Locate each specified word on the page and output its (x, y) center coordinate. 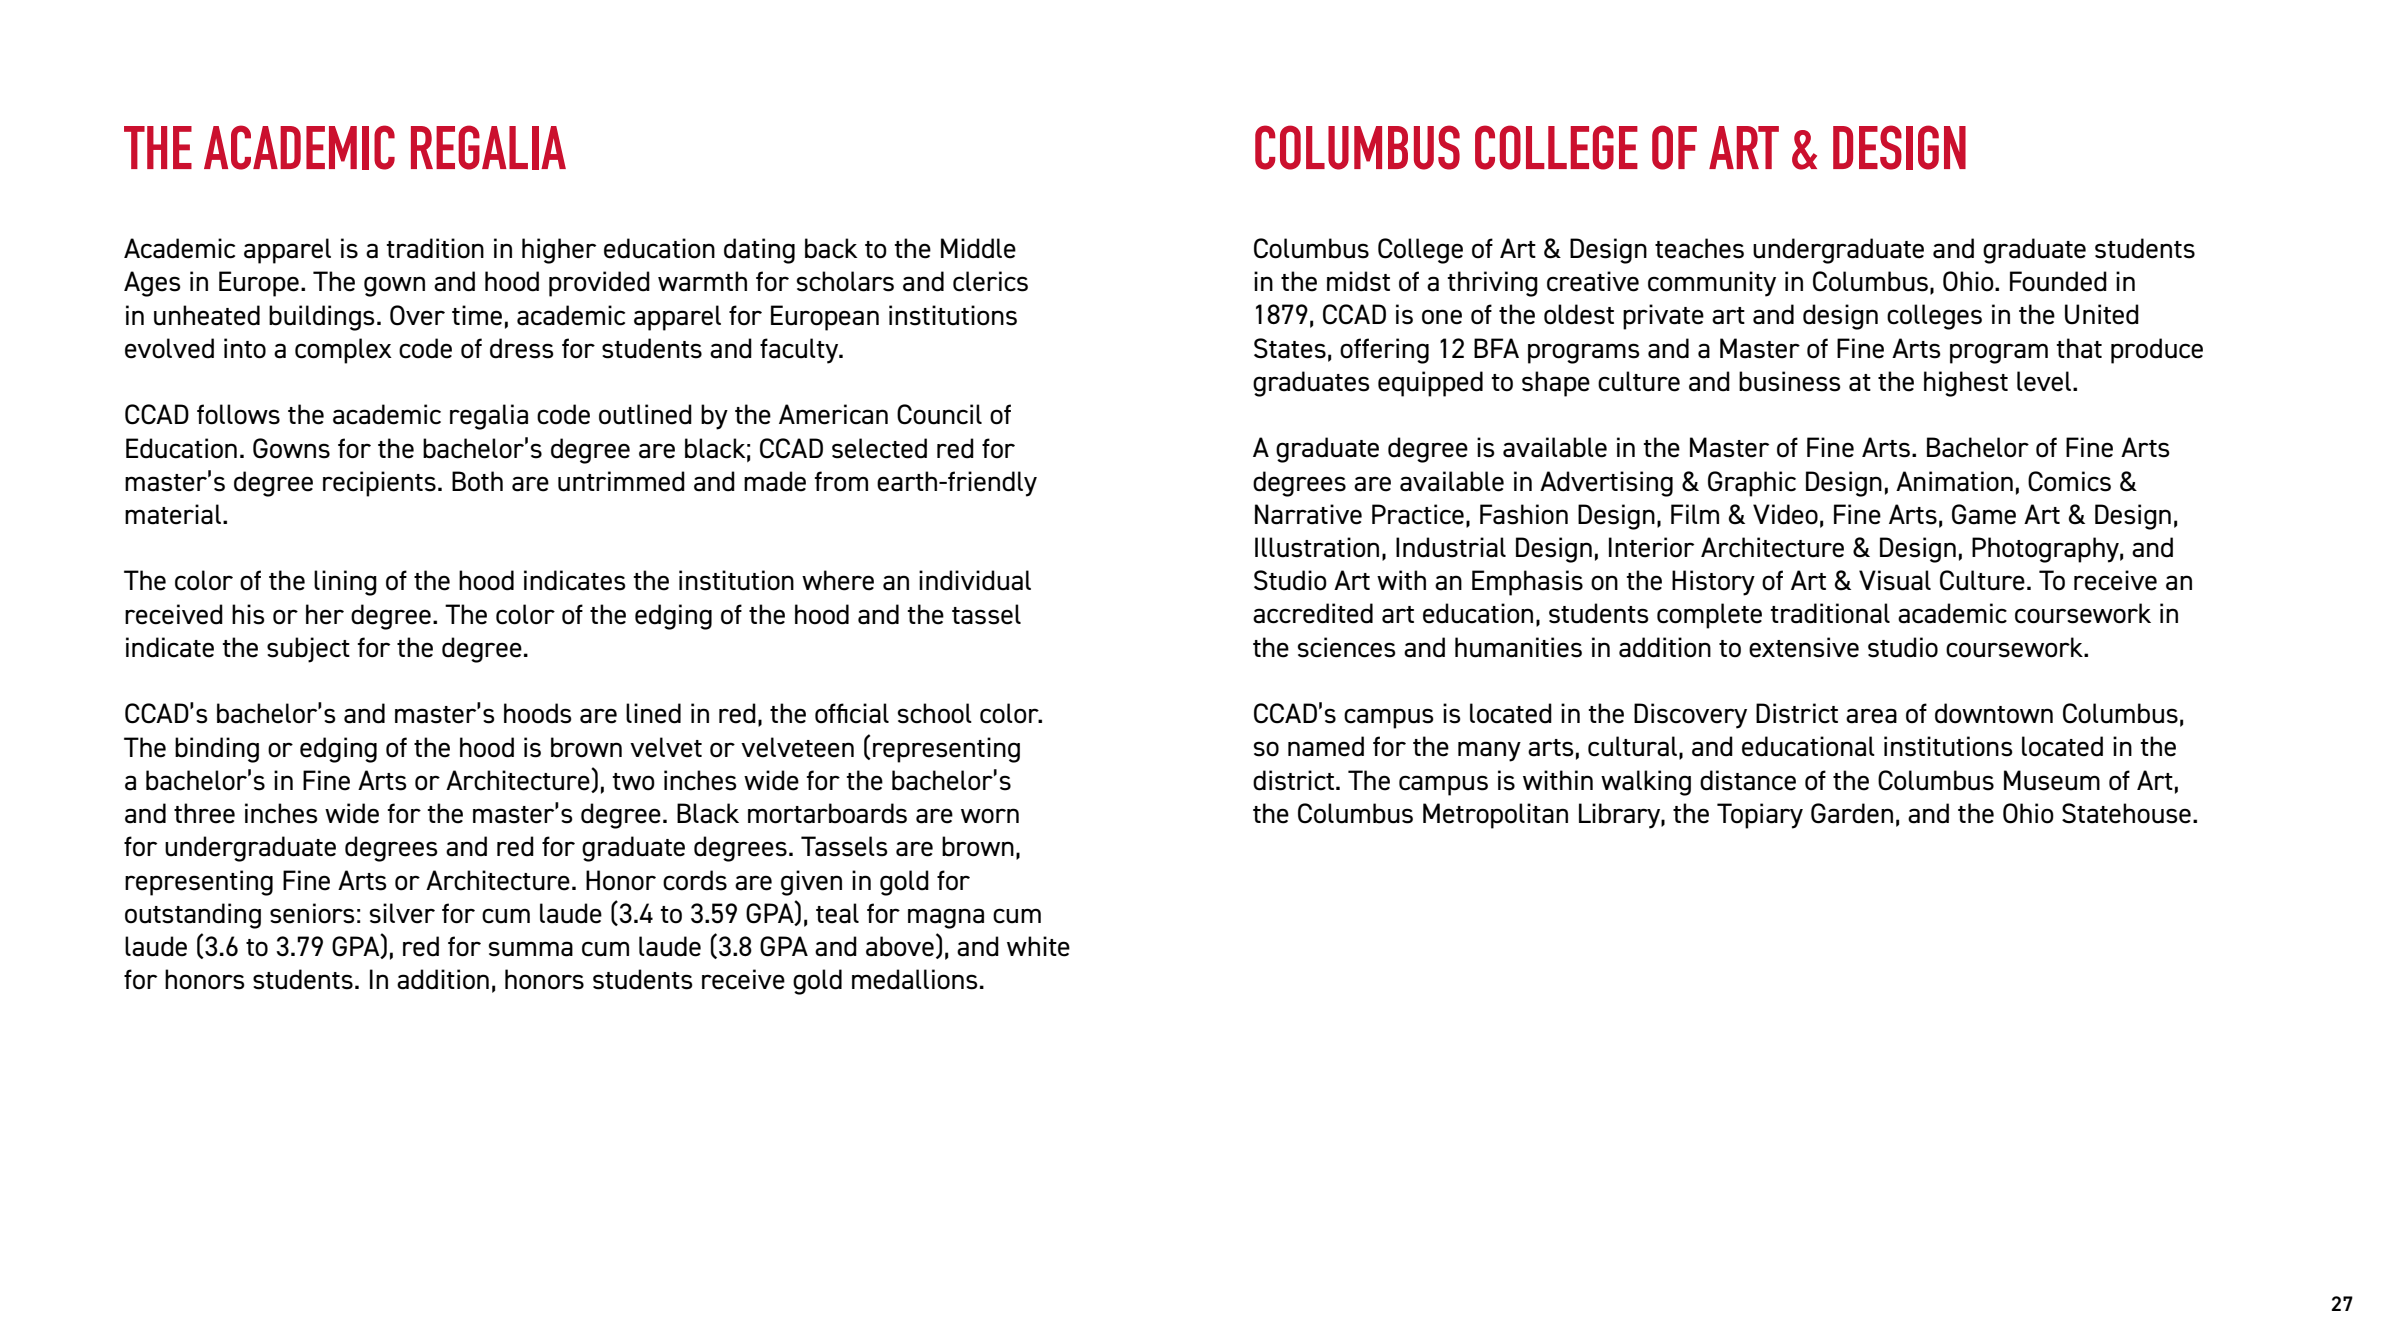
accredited (1313, 613)
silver (402, 913)
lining (345, 583)
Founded (2058, 281)
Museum (2052, 780)
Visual (1895, 580)
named (1326, 746)
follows (238, 414)
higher (559, 251)
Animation (1954, 481)
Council (939, 414)
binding (217, 750)
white (1038, 946)
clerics (990, 281)
